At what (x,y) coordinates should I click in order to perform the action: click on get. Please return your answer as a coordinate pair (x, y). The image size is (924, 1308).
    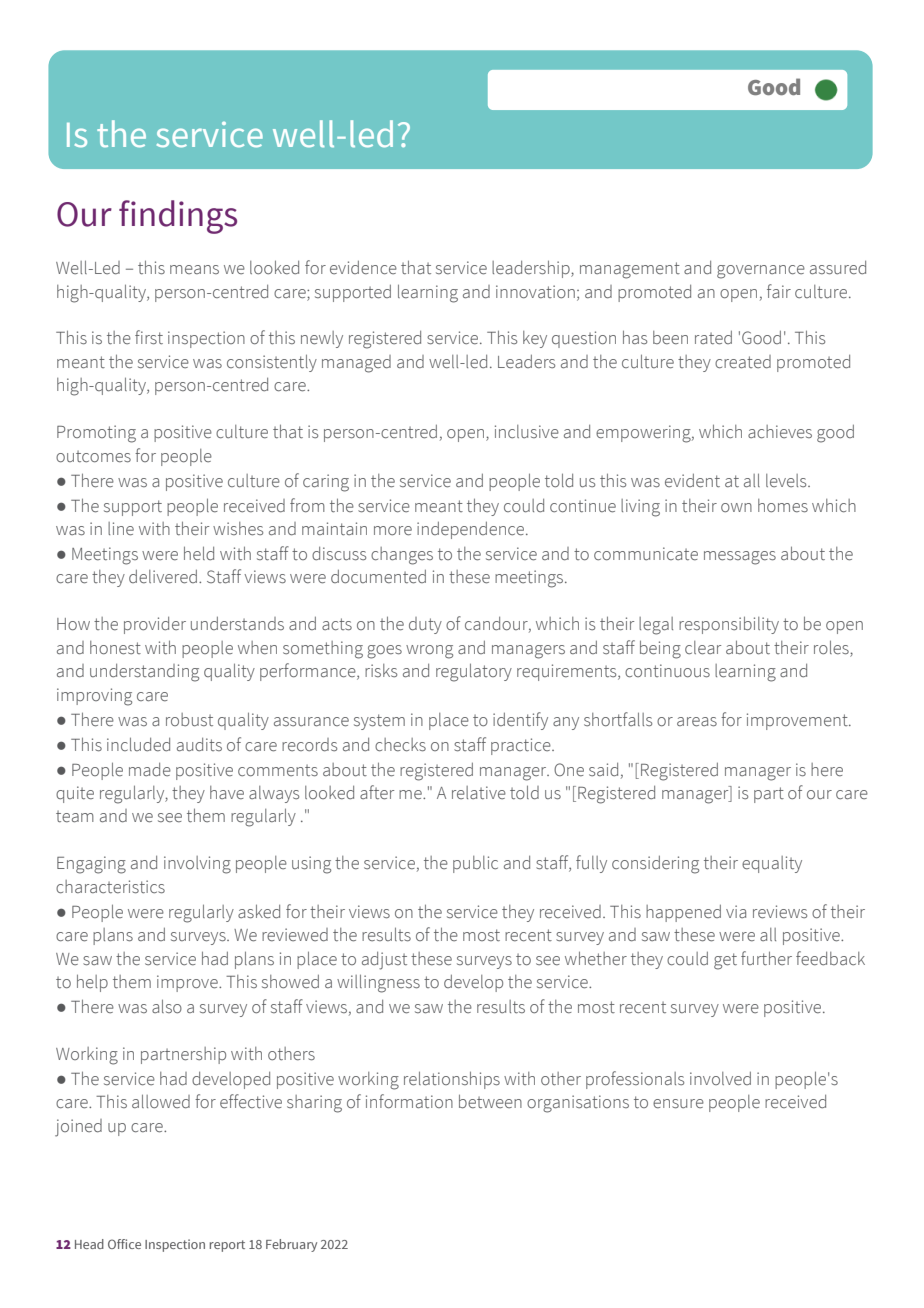
    Looking at the image, I should click on (725, 961).
